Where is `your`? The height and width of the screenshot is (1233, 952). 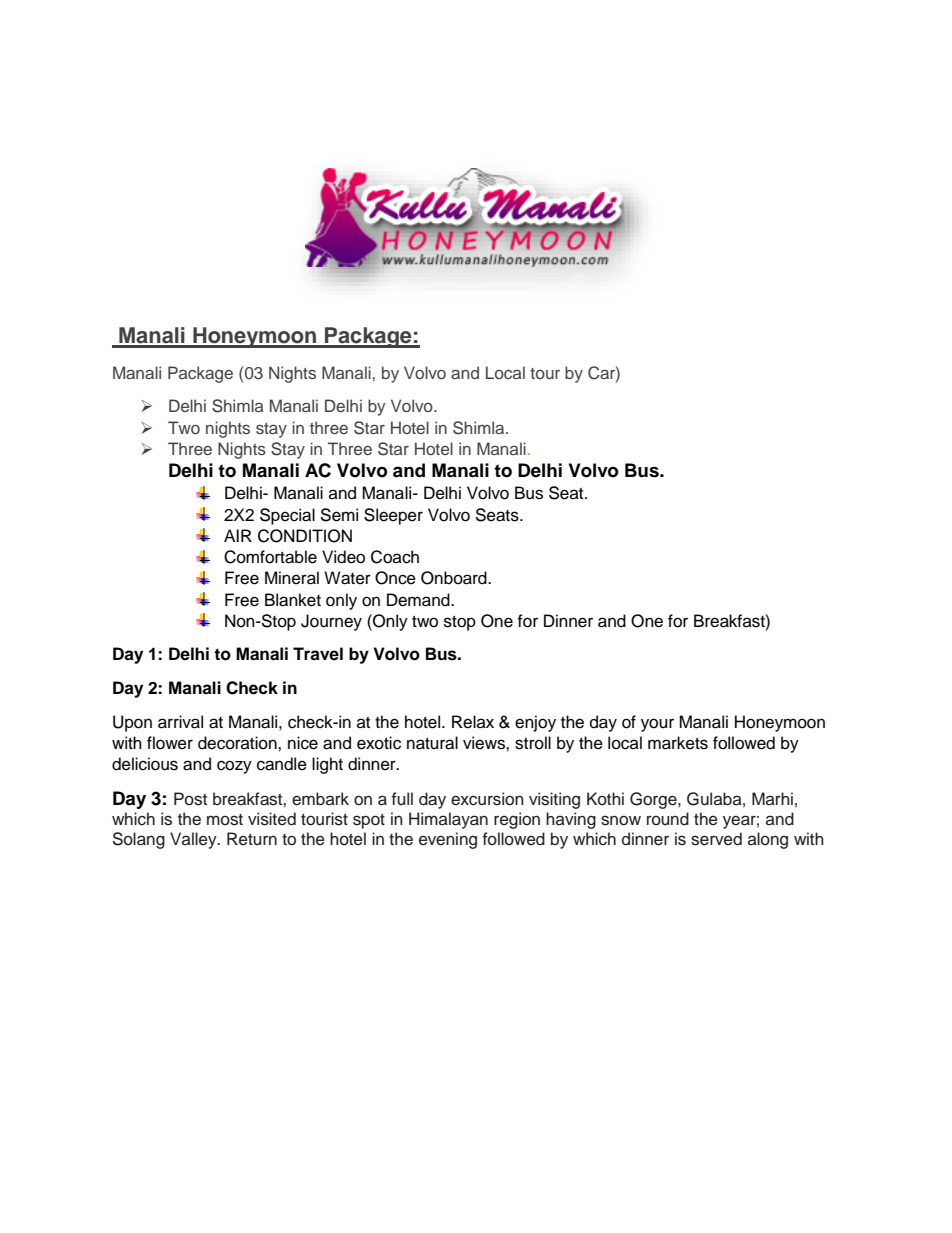 your is located at coordinates (657, 725).
